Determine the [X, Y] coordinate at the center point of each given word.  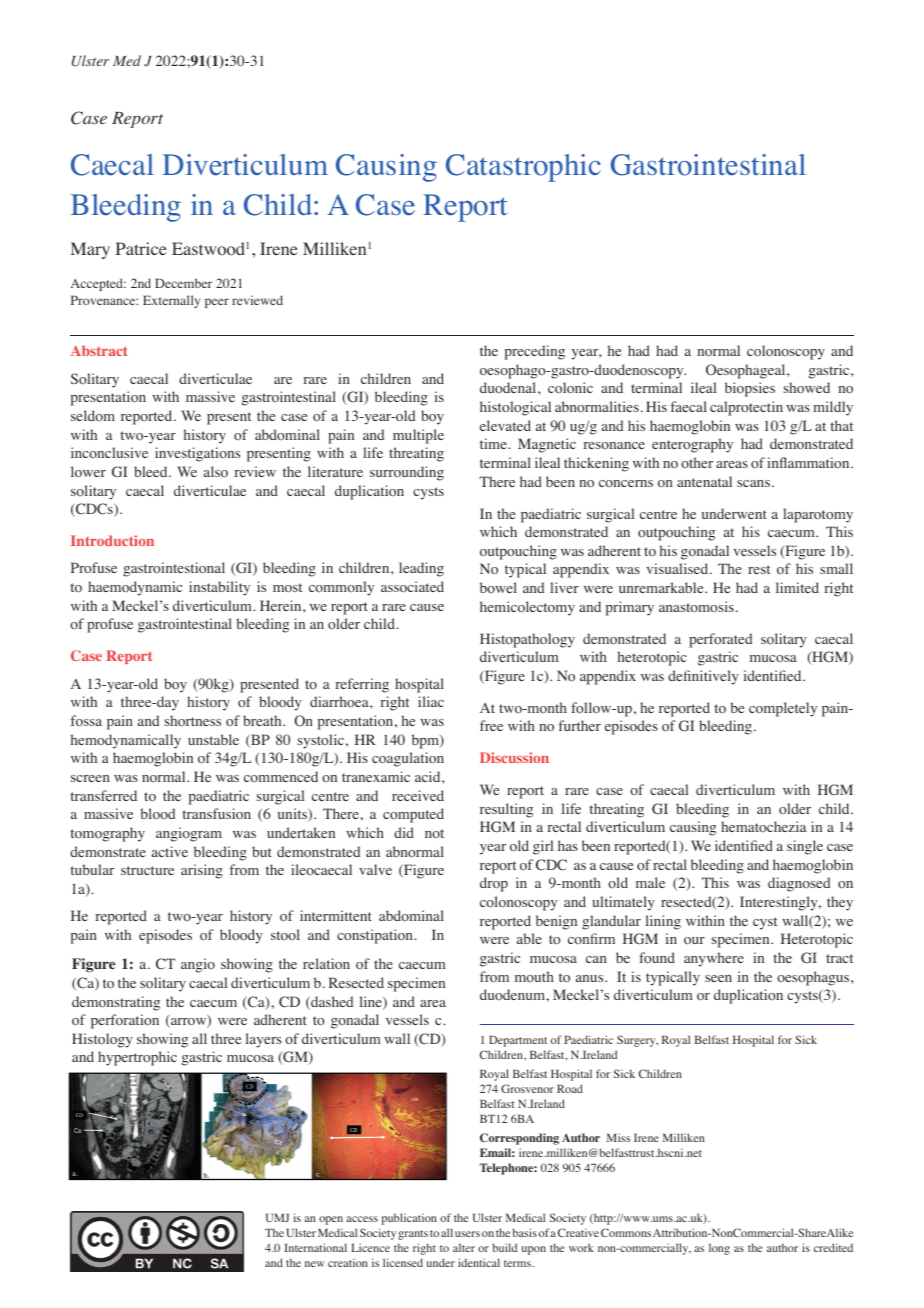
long [719, 1249]
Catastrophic [523, 168]
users [467, 1234]
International [315, 1247]
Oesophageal [747, 371]
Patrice [141, 248]
